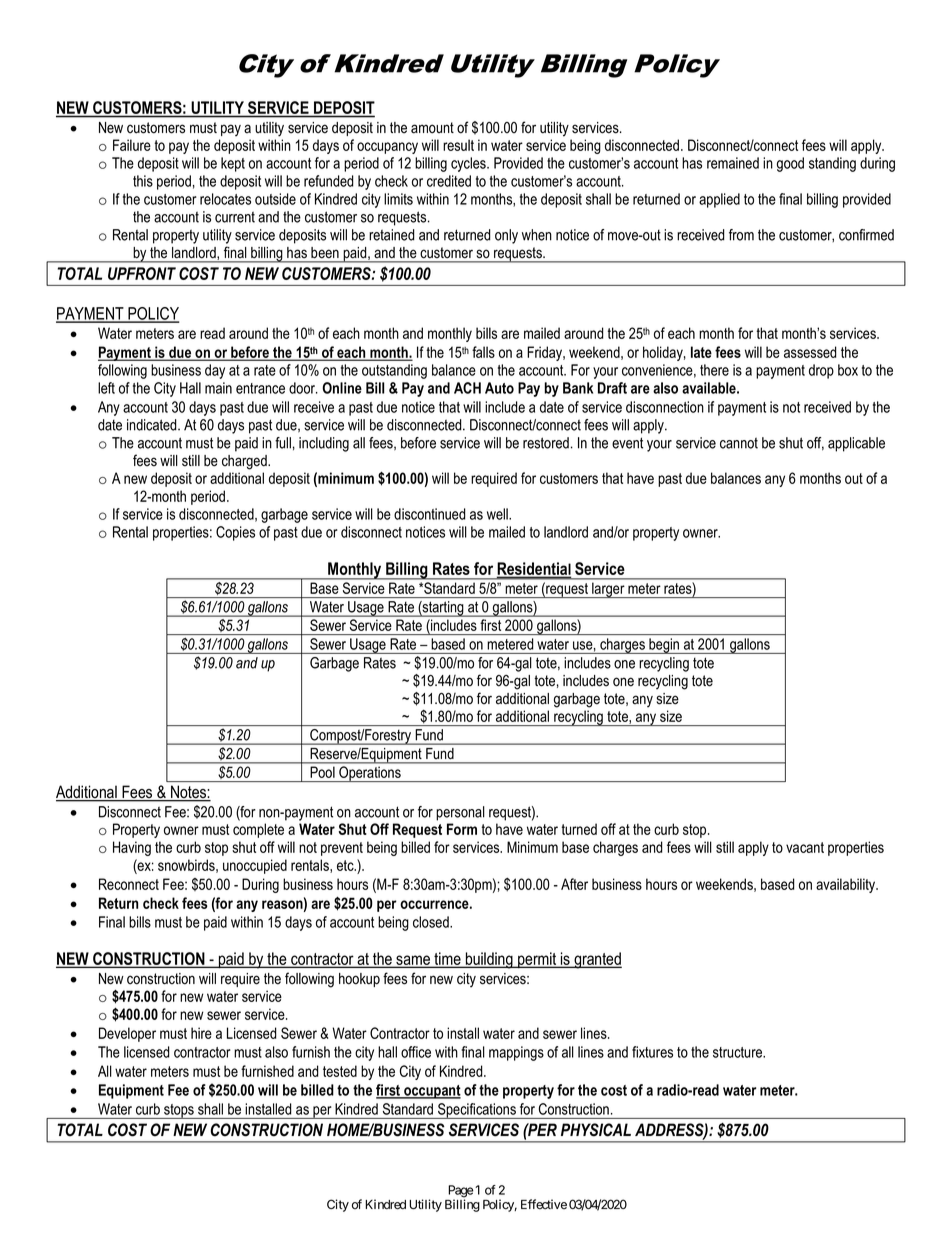 The image size is (952, 1233). Describe the element at coordinates (461, 1192) in the image. I see `Page` at that location.
